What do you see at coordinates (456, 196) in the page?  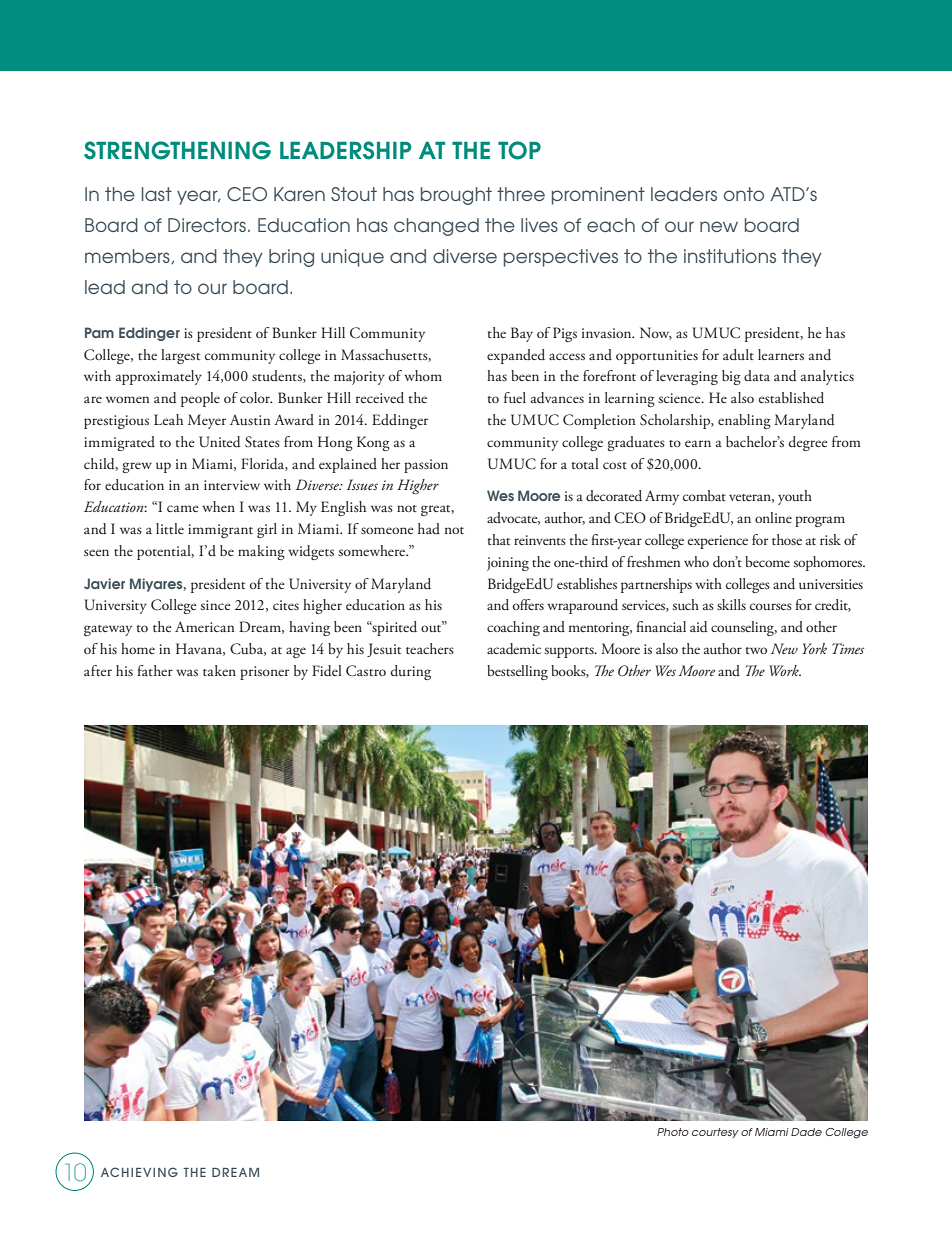 I see `brought` at bounding box center [456, 196].
